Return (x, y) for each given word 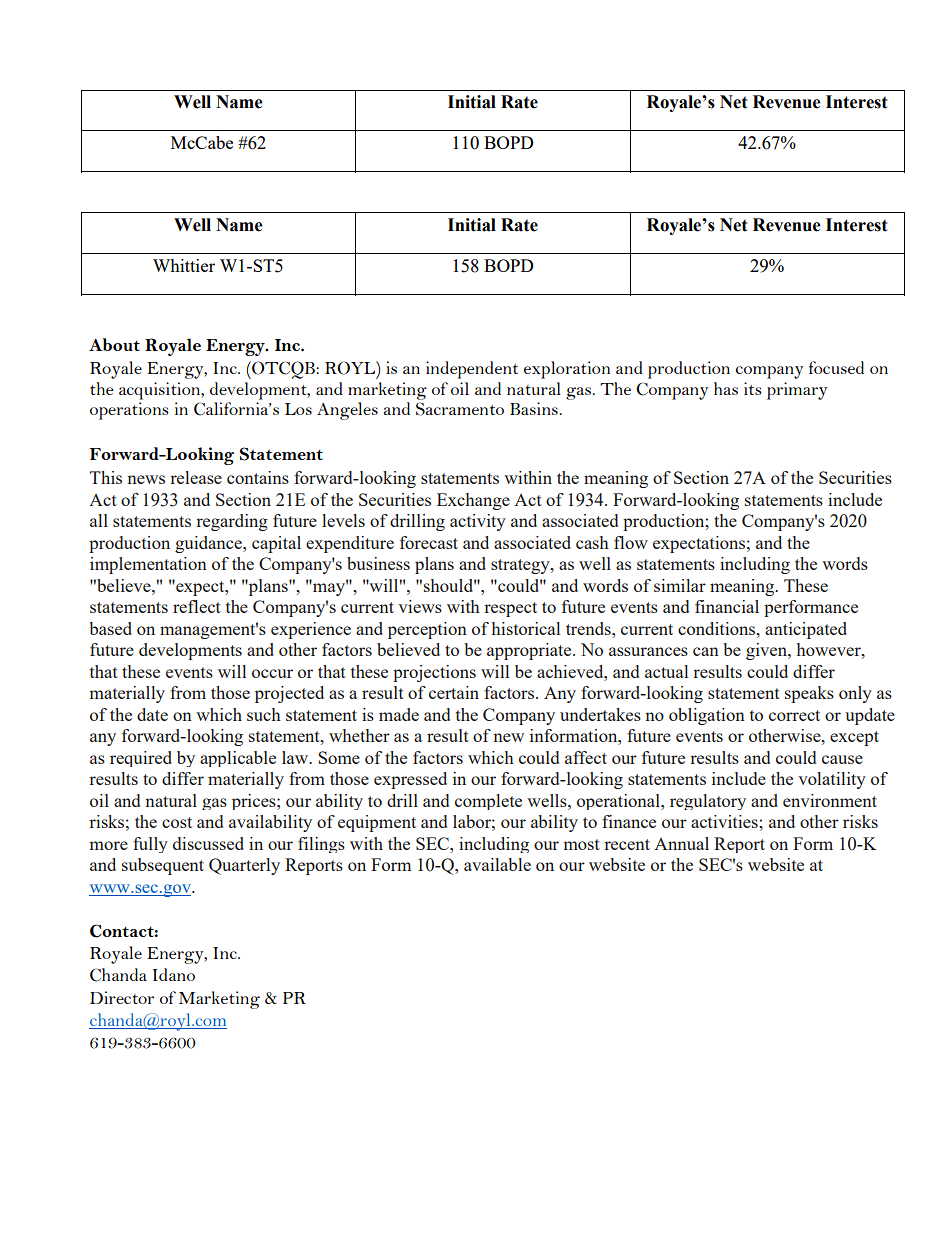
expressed (410, 780)
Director (122, 997)
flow (631, 542)
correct (794, 715)
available (497, 864)
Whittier (184, 265)
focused (836, 367)
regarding (232, 522)
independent (472, 370)
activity (478, 522)
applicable (238, 759)
